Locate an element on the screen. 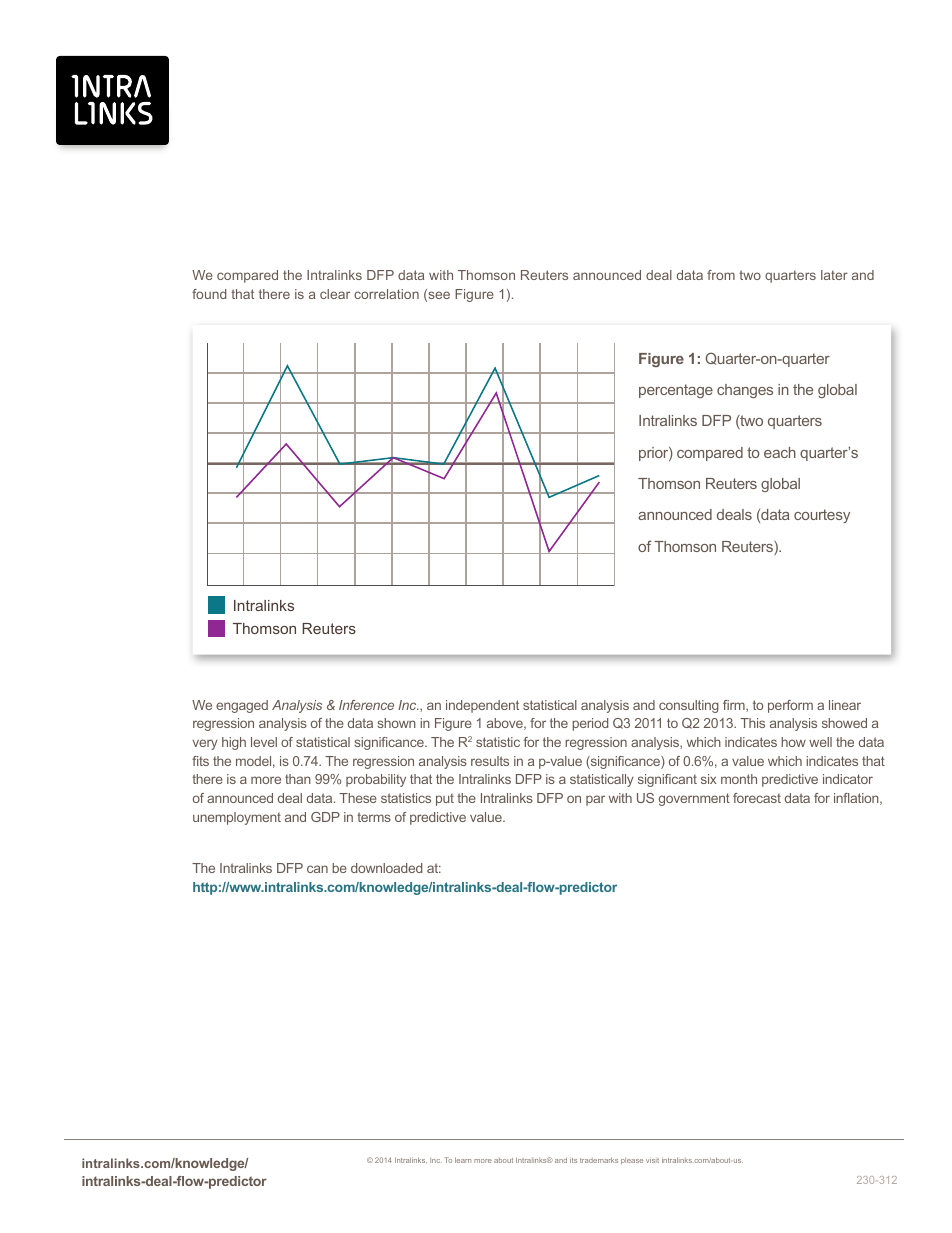 The image size is (952, 1233). forecast is located at coordinates (757, 798).
